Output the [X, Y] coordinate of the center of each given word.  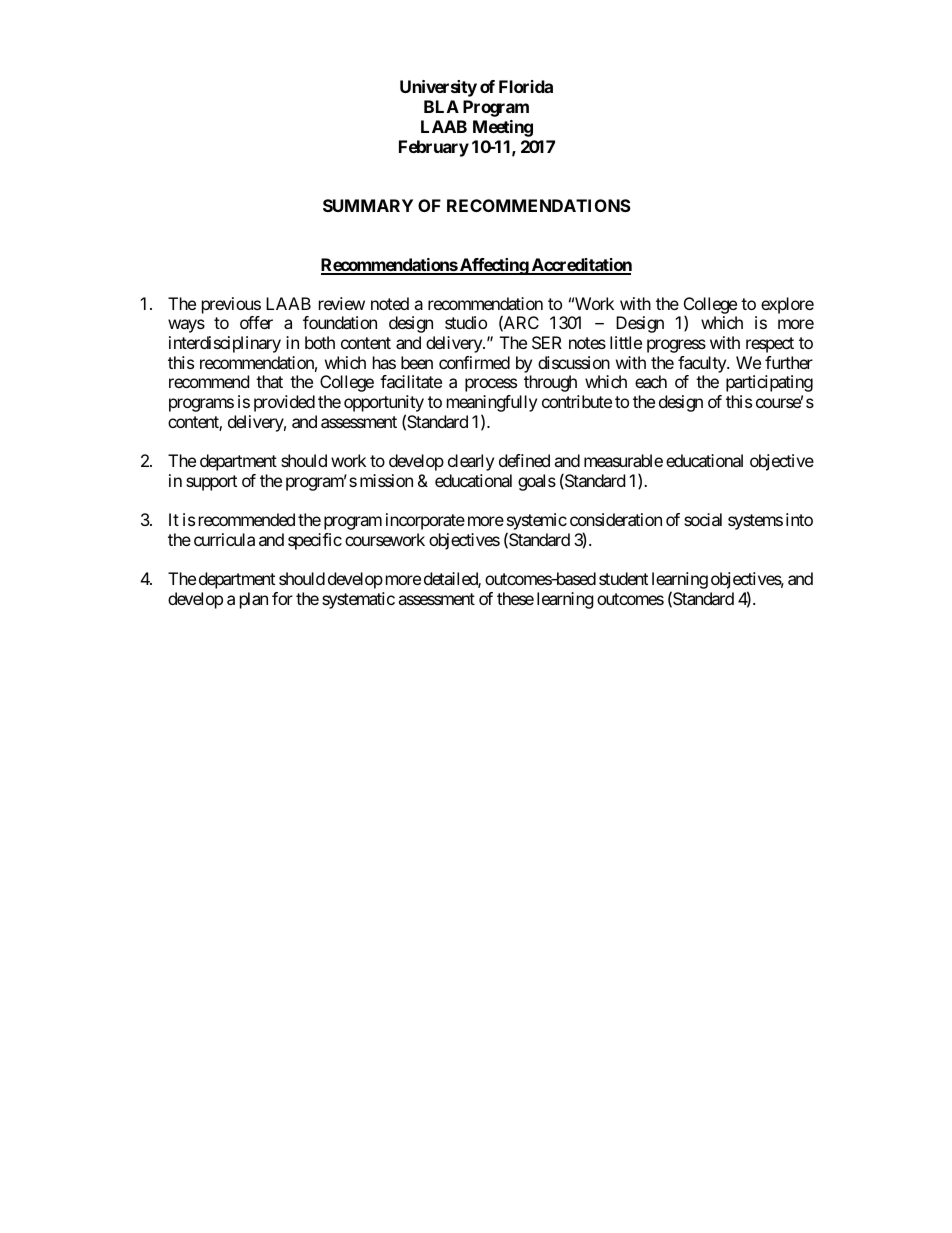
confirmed [474, 362]
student [623, 578]
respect [770, 345]
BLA [441, 106]
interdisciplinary [225, 344]
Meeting [503, 128]
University [438, 88]
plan [254, 600]
